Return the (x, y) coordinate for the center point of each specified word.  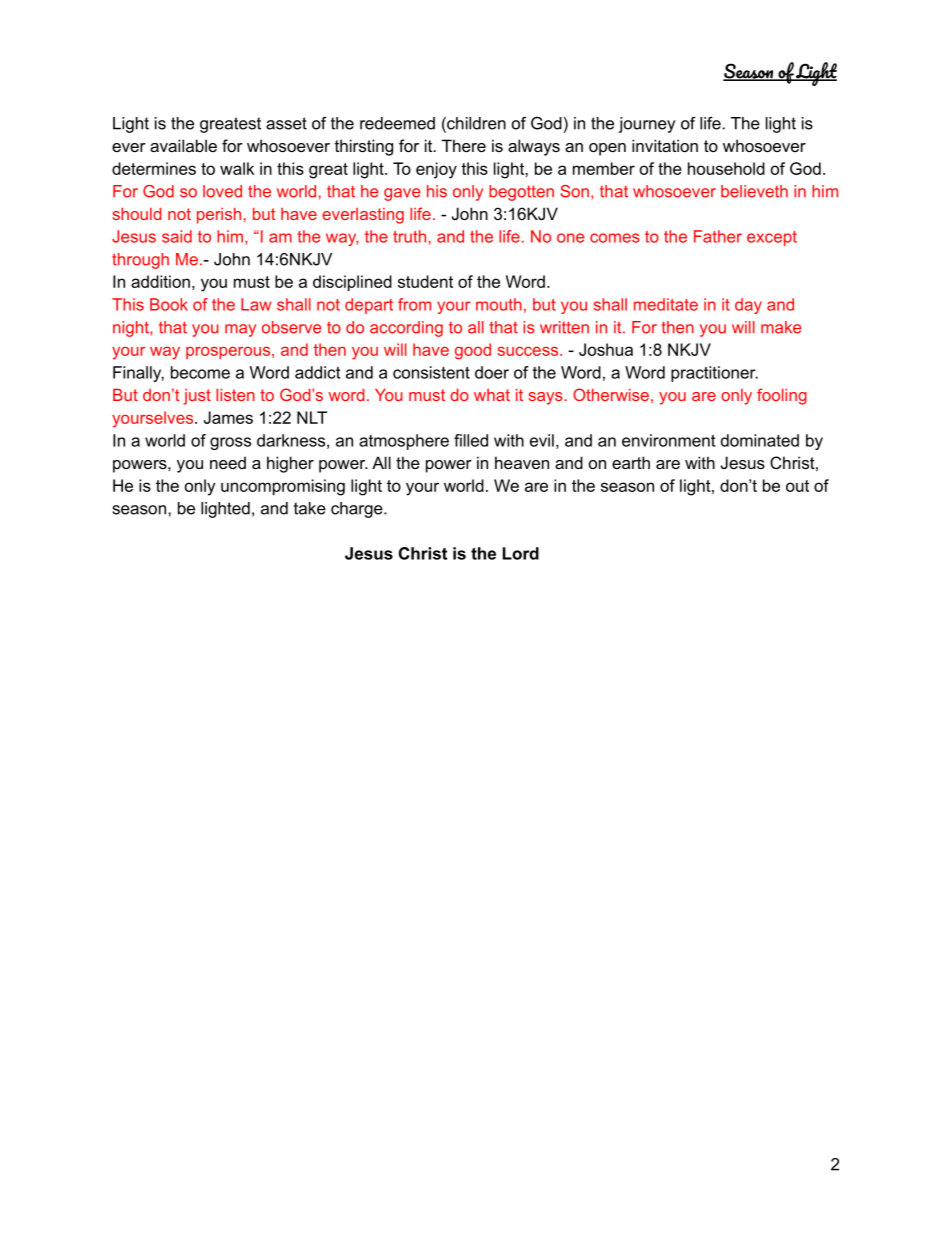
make (781, 327)
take (310, 508)
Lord (521, 553)
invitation (665, 145)
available (183, 145)
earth (631, 462)
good (473, 351)
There (464, 145)
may (240, 330)
